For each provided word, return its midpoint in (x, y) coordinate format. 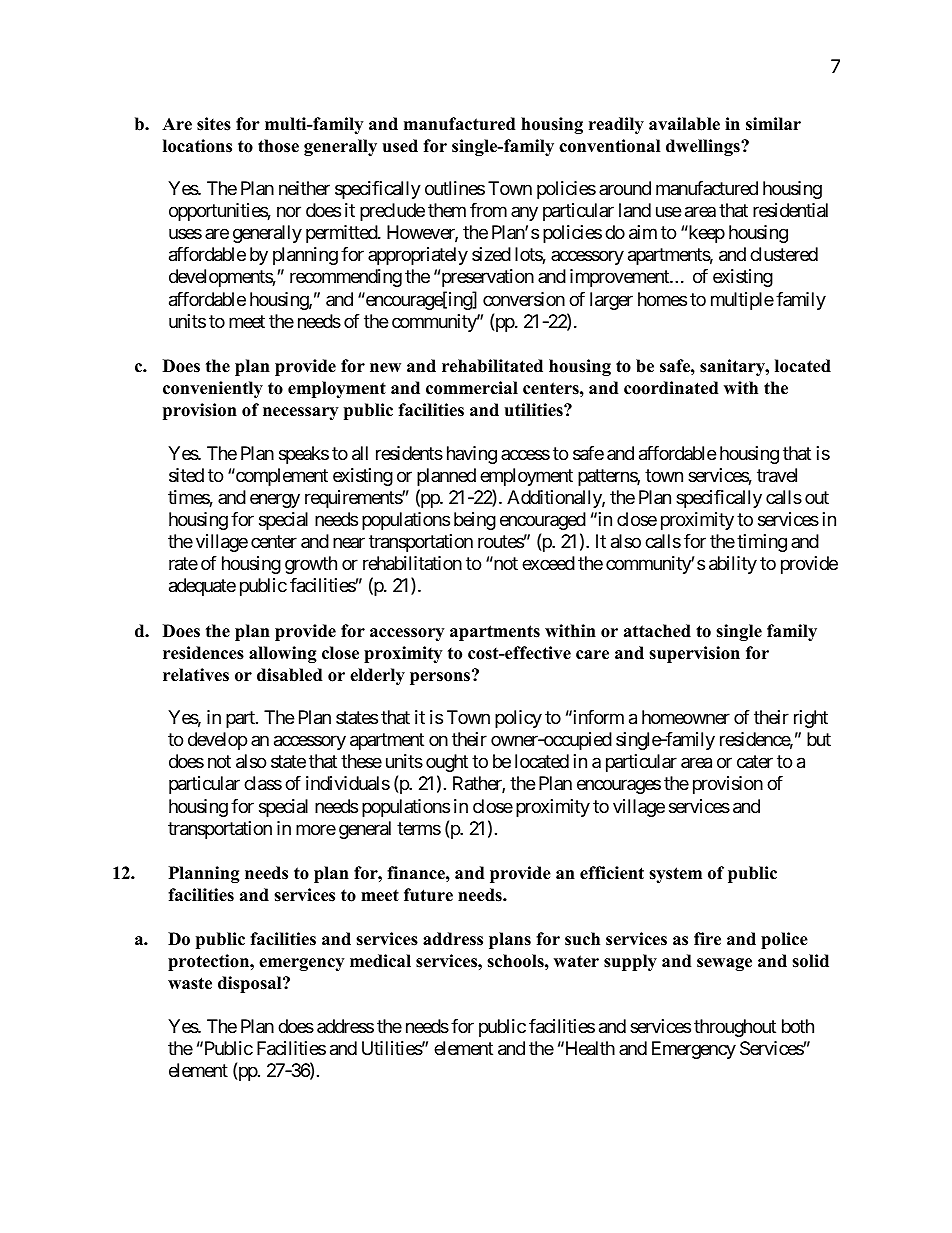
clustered (784, 254)
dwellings (704, 147)
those (278, 146)
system (675, 875)
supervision (694, 654)
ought (447, 763)
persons (441, 677)
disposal (251, 984)
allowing (283, 654)
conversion (524, 299)
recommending (346, 278)
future (428, 895)
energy (275, 500)
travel (777, 475)
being (475, 521)
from (488, 210)
